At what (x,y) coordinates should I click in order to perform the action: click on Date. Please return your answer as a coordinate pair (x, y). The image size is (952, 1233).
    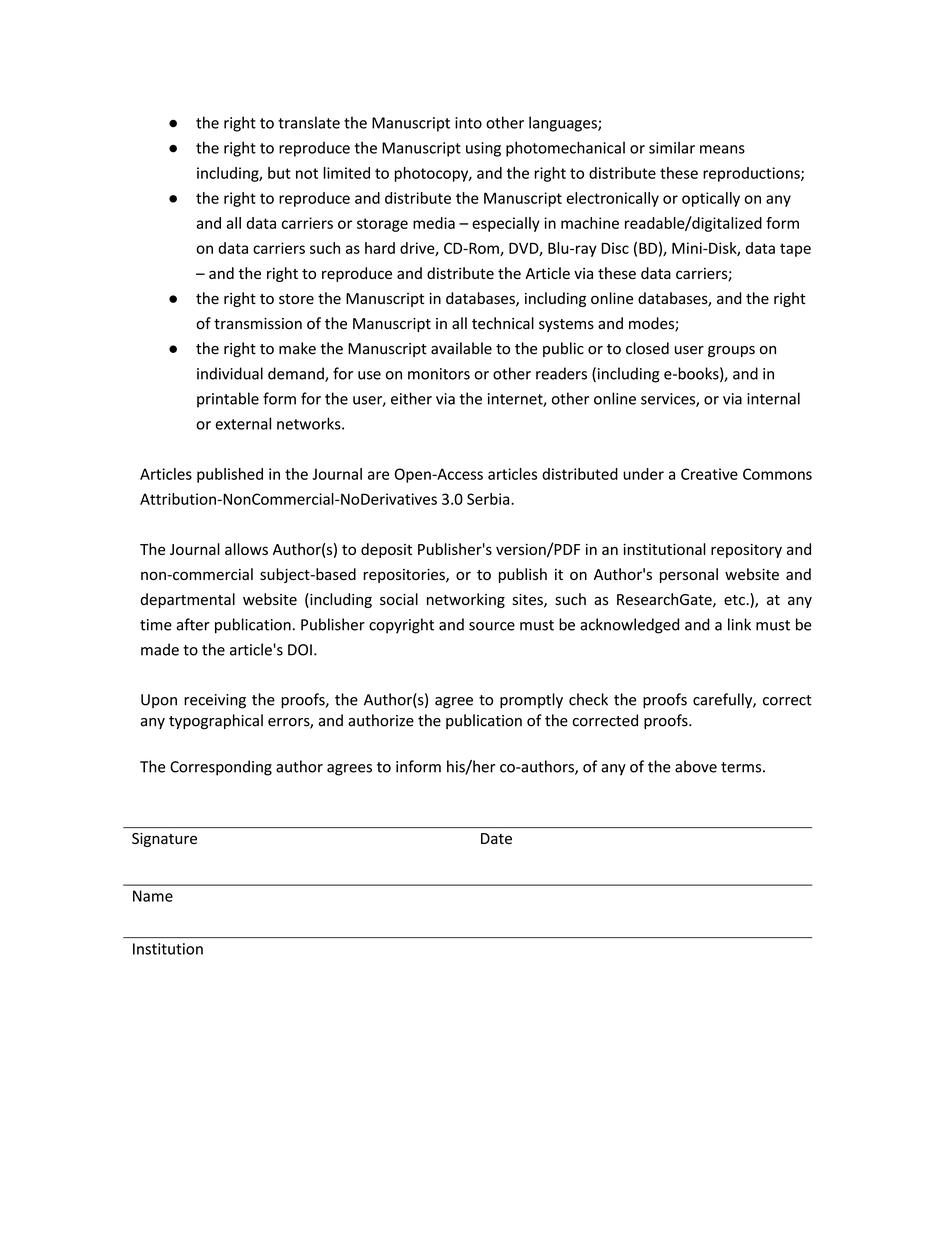
    Looking at the image, I should click on (496, 838).
